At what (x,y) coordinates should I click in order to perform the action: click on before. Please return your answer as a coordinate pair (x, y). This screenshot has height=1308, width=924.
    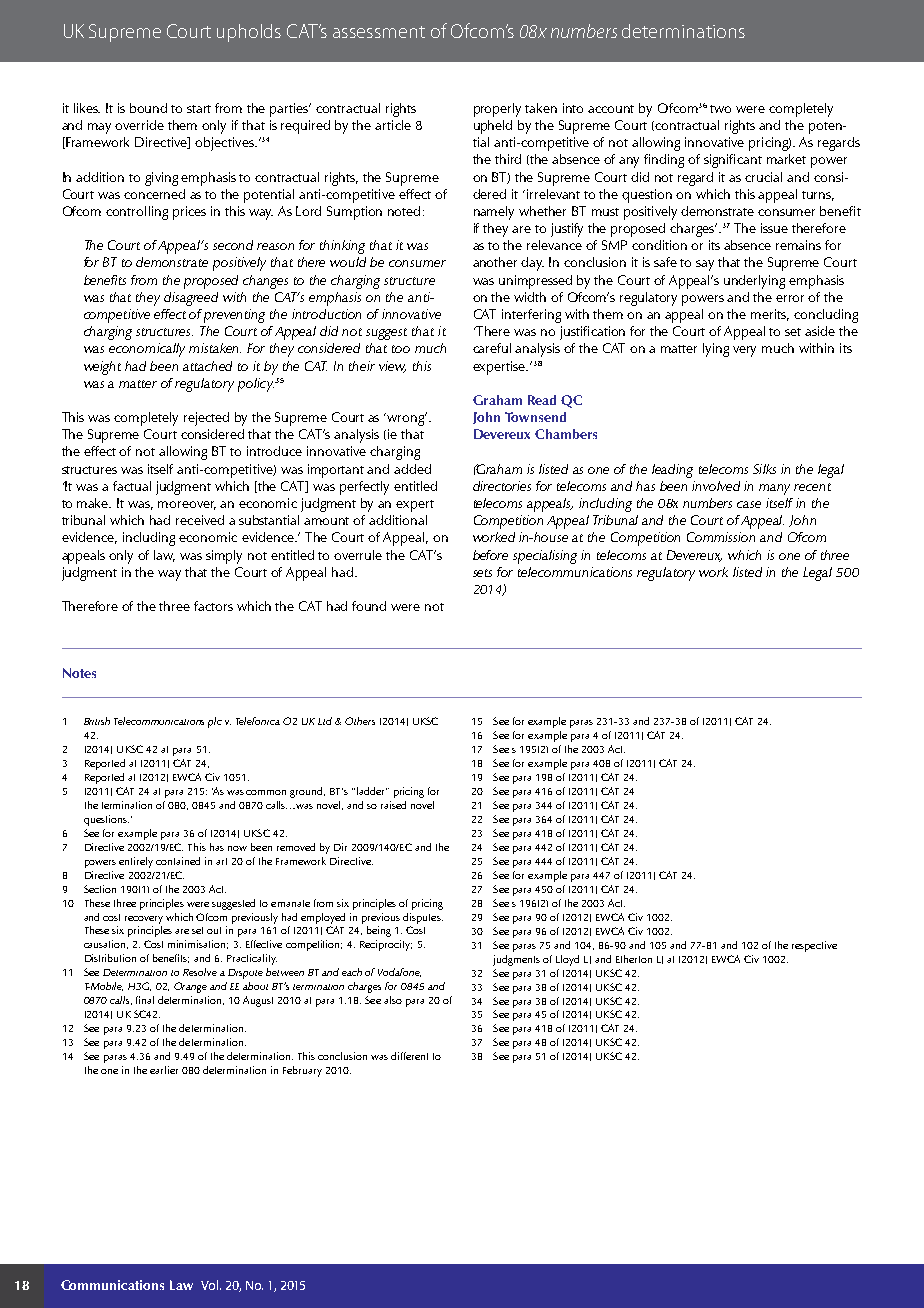
    Looking at the image, I should click on (490, 555).
